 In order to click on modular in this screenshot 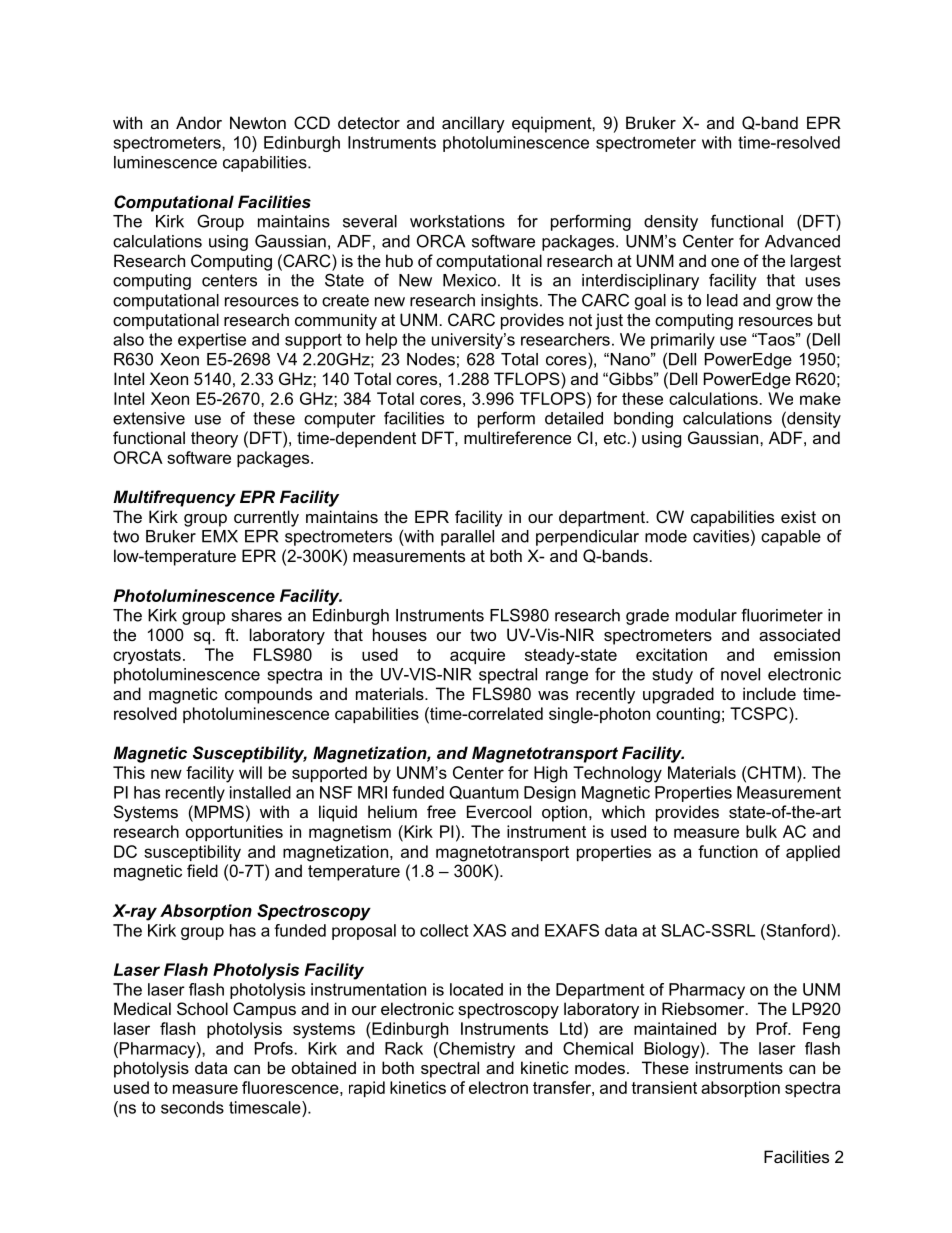, I will do `click(706, 615)`.
